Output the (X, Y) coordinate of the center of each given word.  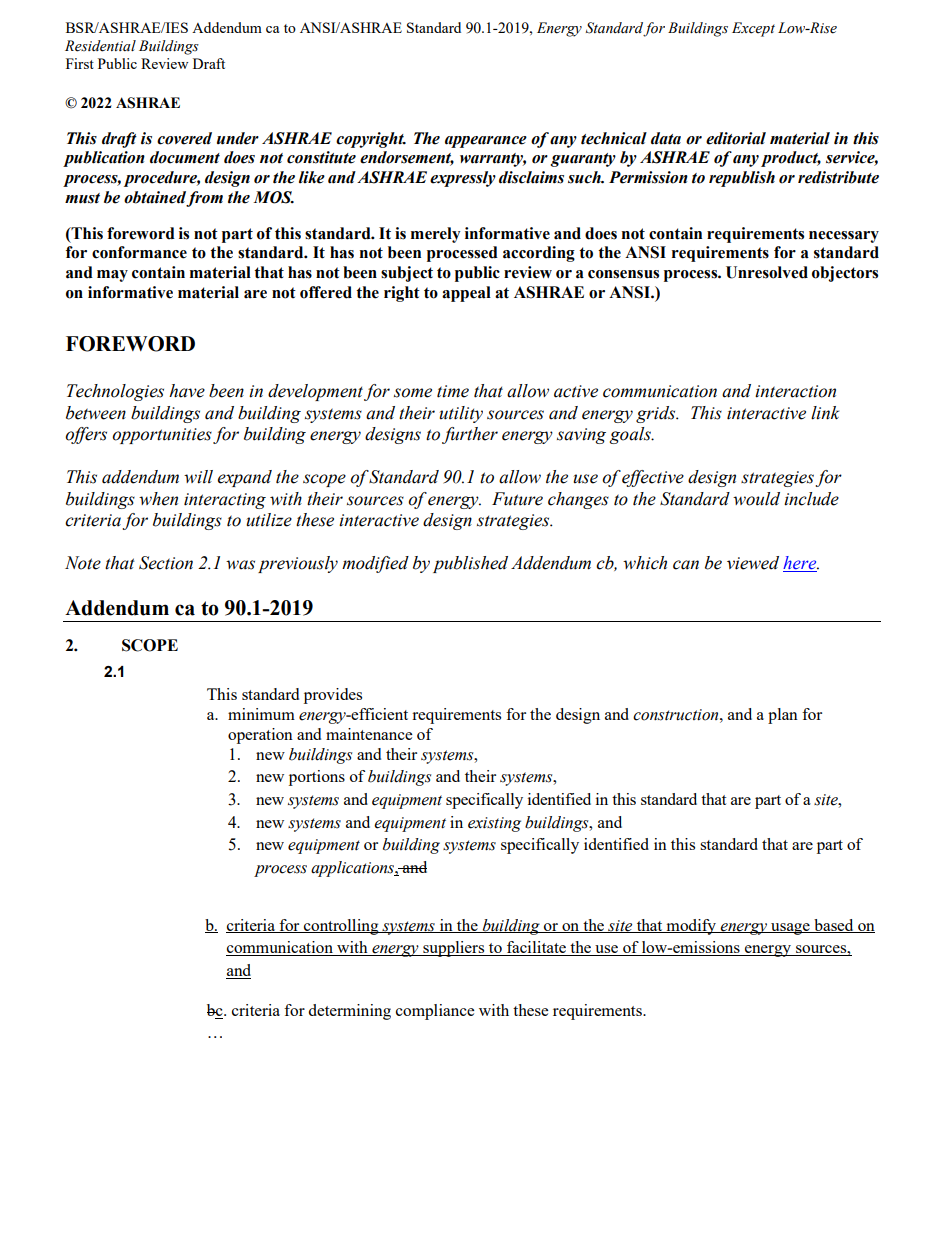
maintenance (369, 734)
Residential (100, 46)
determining (349, 1012)
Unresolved (767, 272)
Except (753, 29)
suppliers (454, 949)
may (112, 276)
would (756, 499)
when (158, 499)
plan (783, 716)
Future (517, 499)
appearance (486, 142)
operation (260, 736)
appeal (466, 294)
